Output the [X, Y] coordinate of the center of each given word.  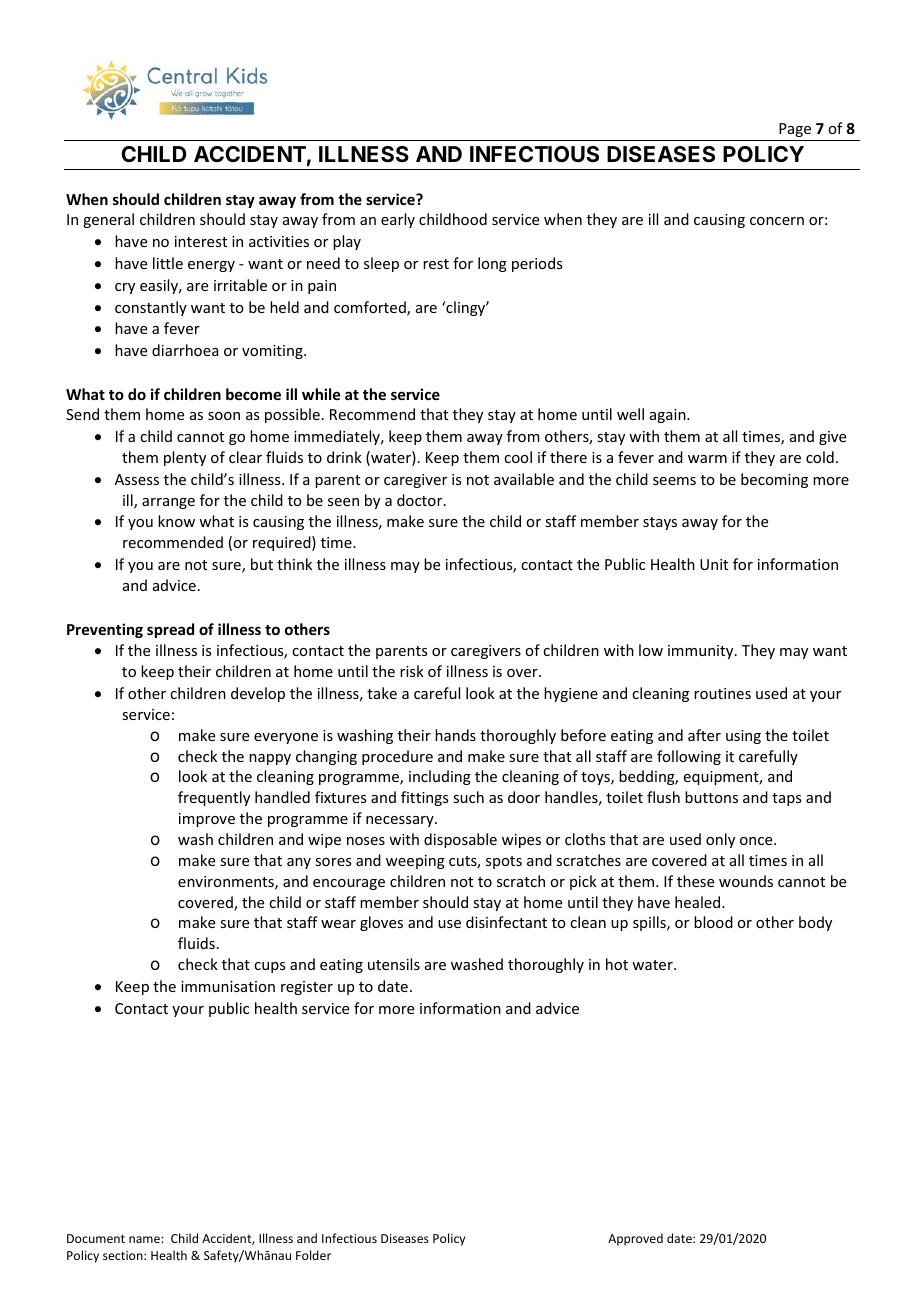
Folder [313, 1255]
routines [722, 693]
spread [170, 630]
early [398, 220]
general [108, 220]
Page [795, 130]
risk [412, 671]
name [145, 1239]
